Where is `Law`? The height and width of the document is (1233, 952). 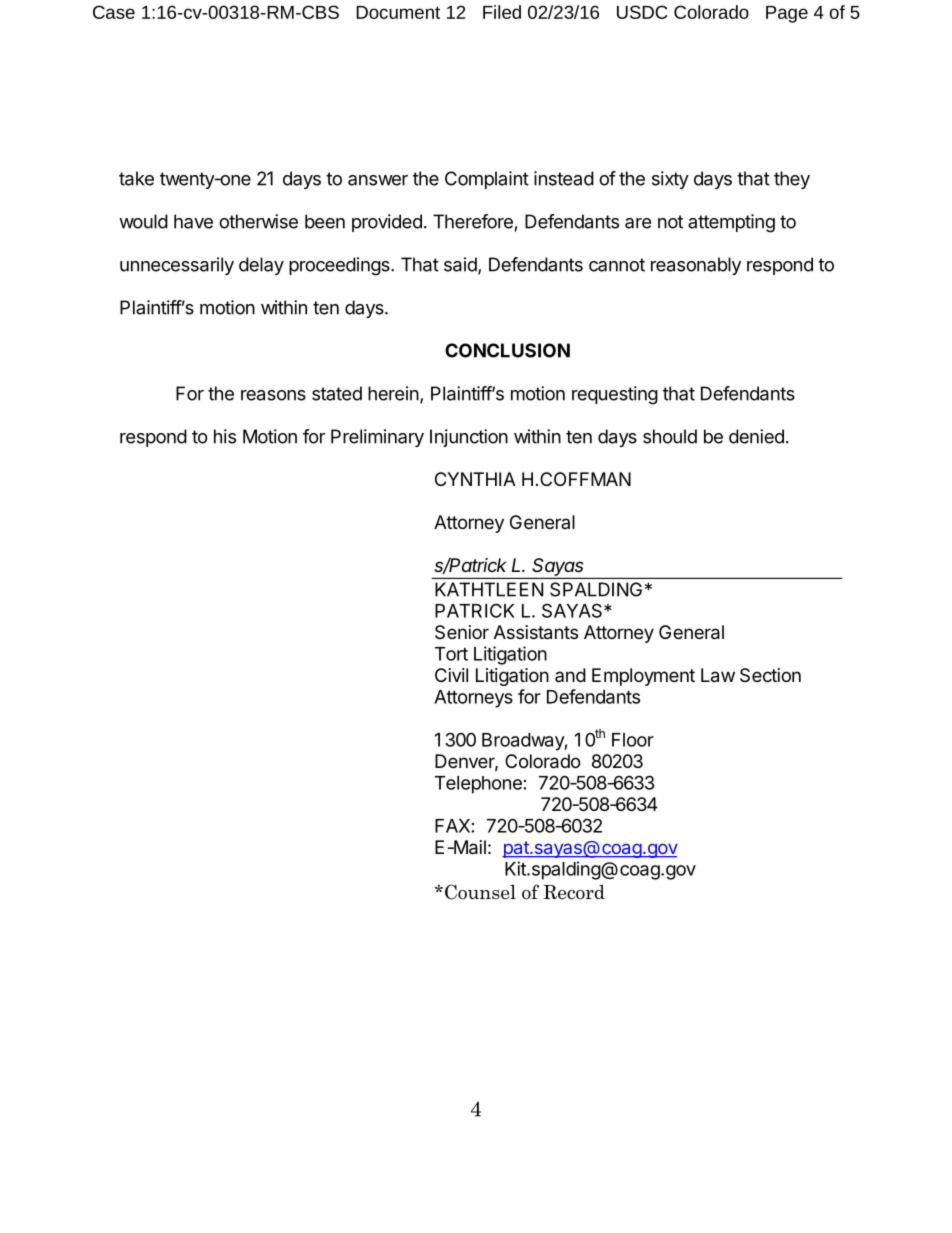
Law is located at coordinates (718, 675).
